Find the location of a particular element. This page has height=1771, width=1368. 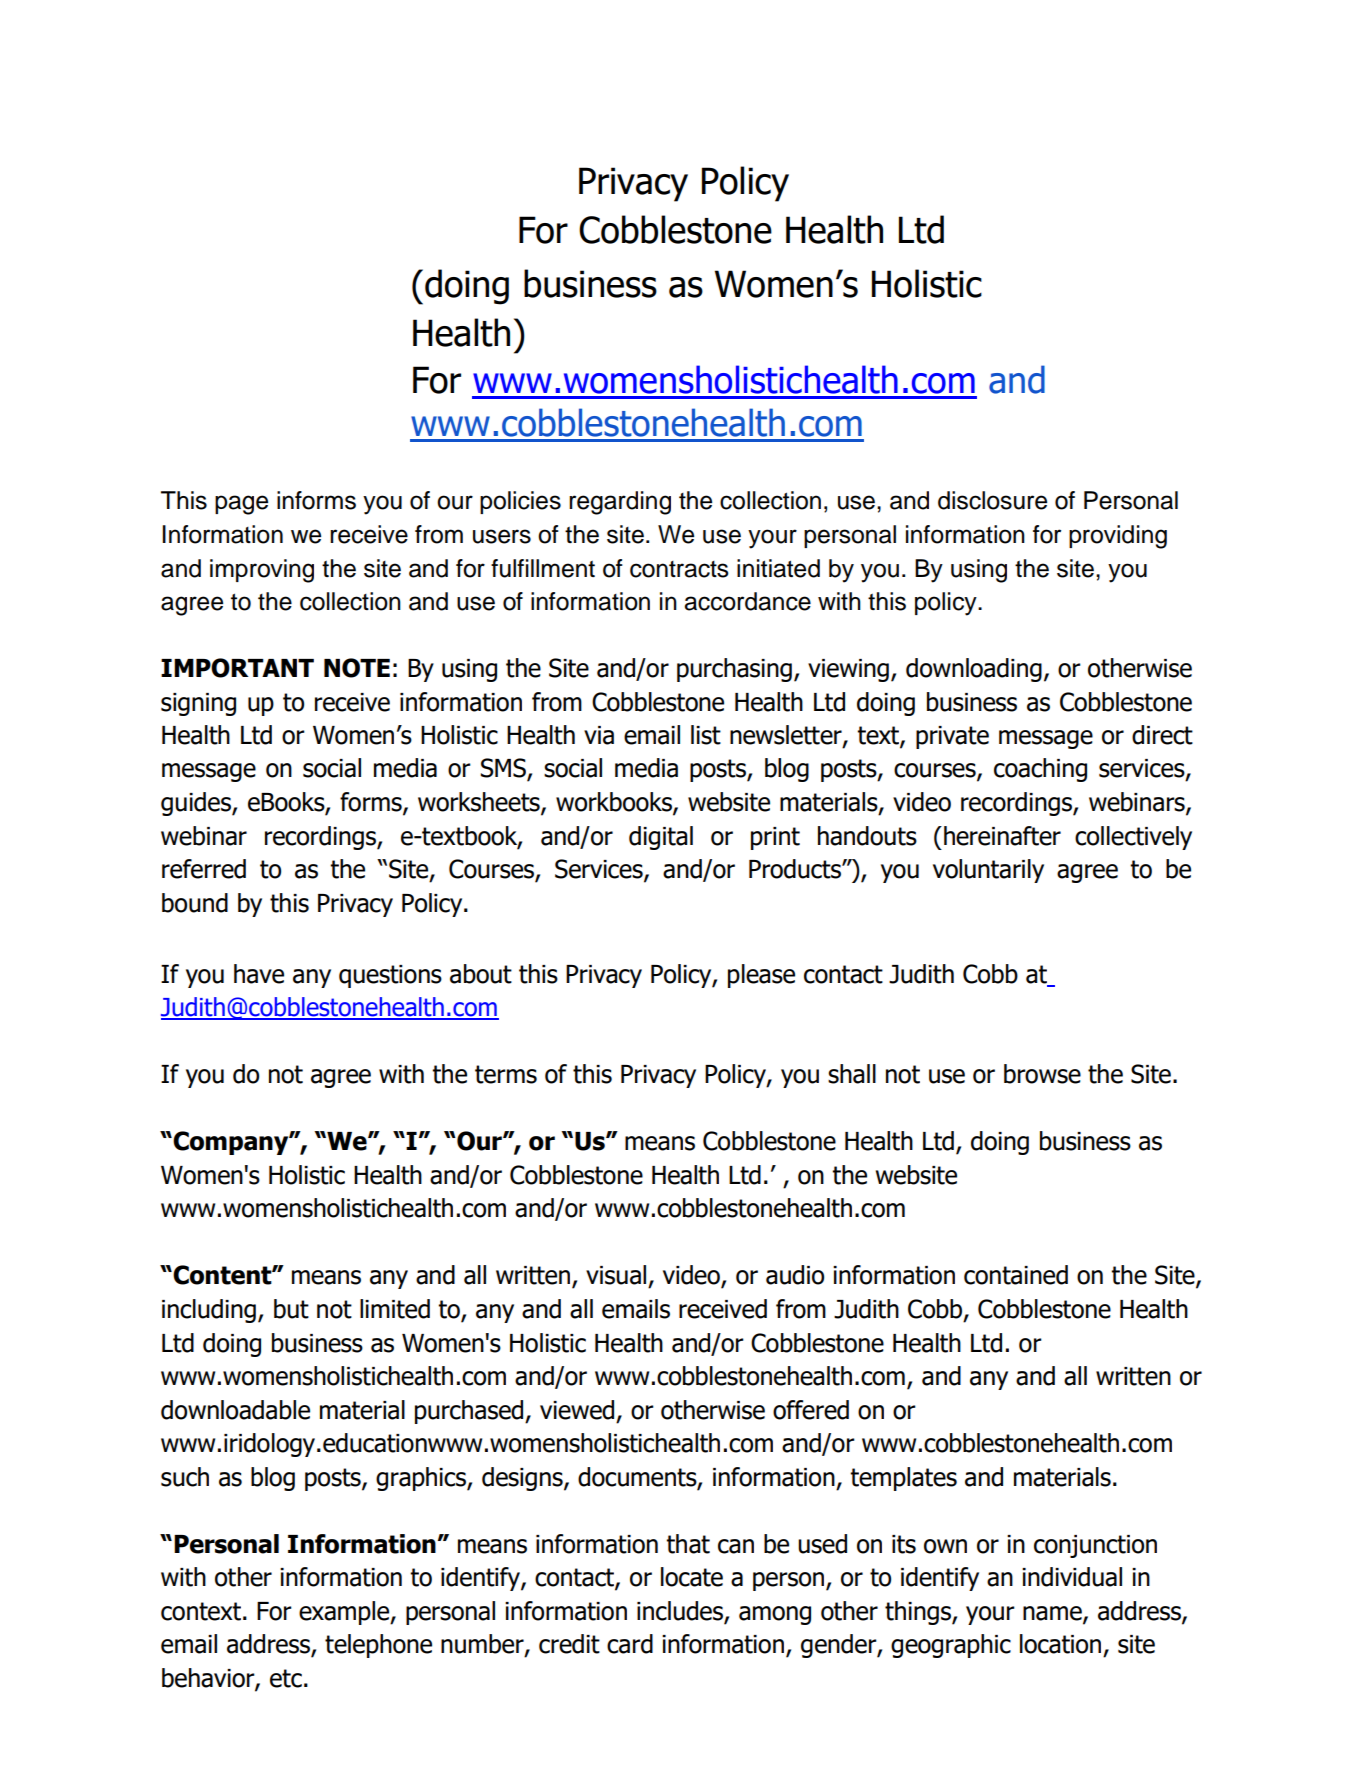

card is located at coordinates (630, 1644).
